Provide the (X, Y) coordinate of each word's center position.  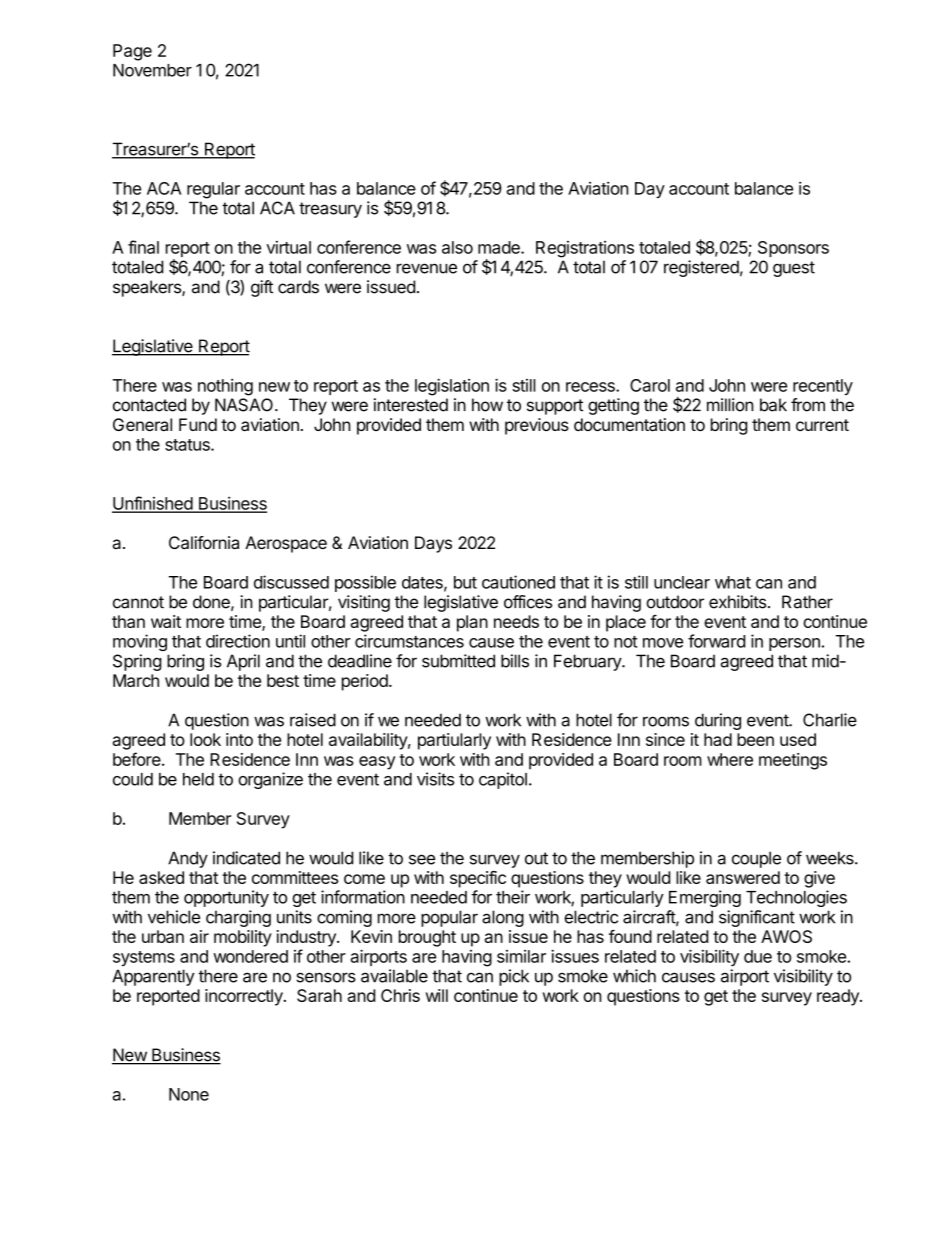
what (733, 582)
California (204, 542)
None (189, 1094)
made (500, 247)
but (465, 582)
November (152, 70)
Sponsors (793, 249)
